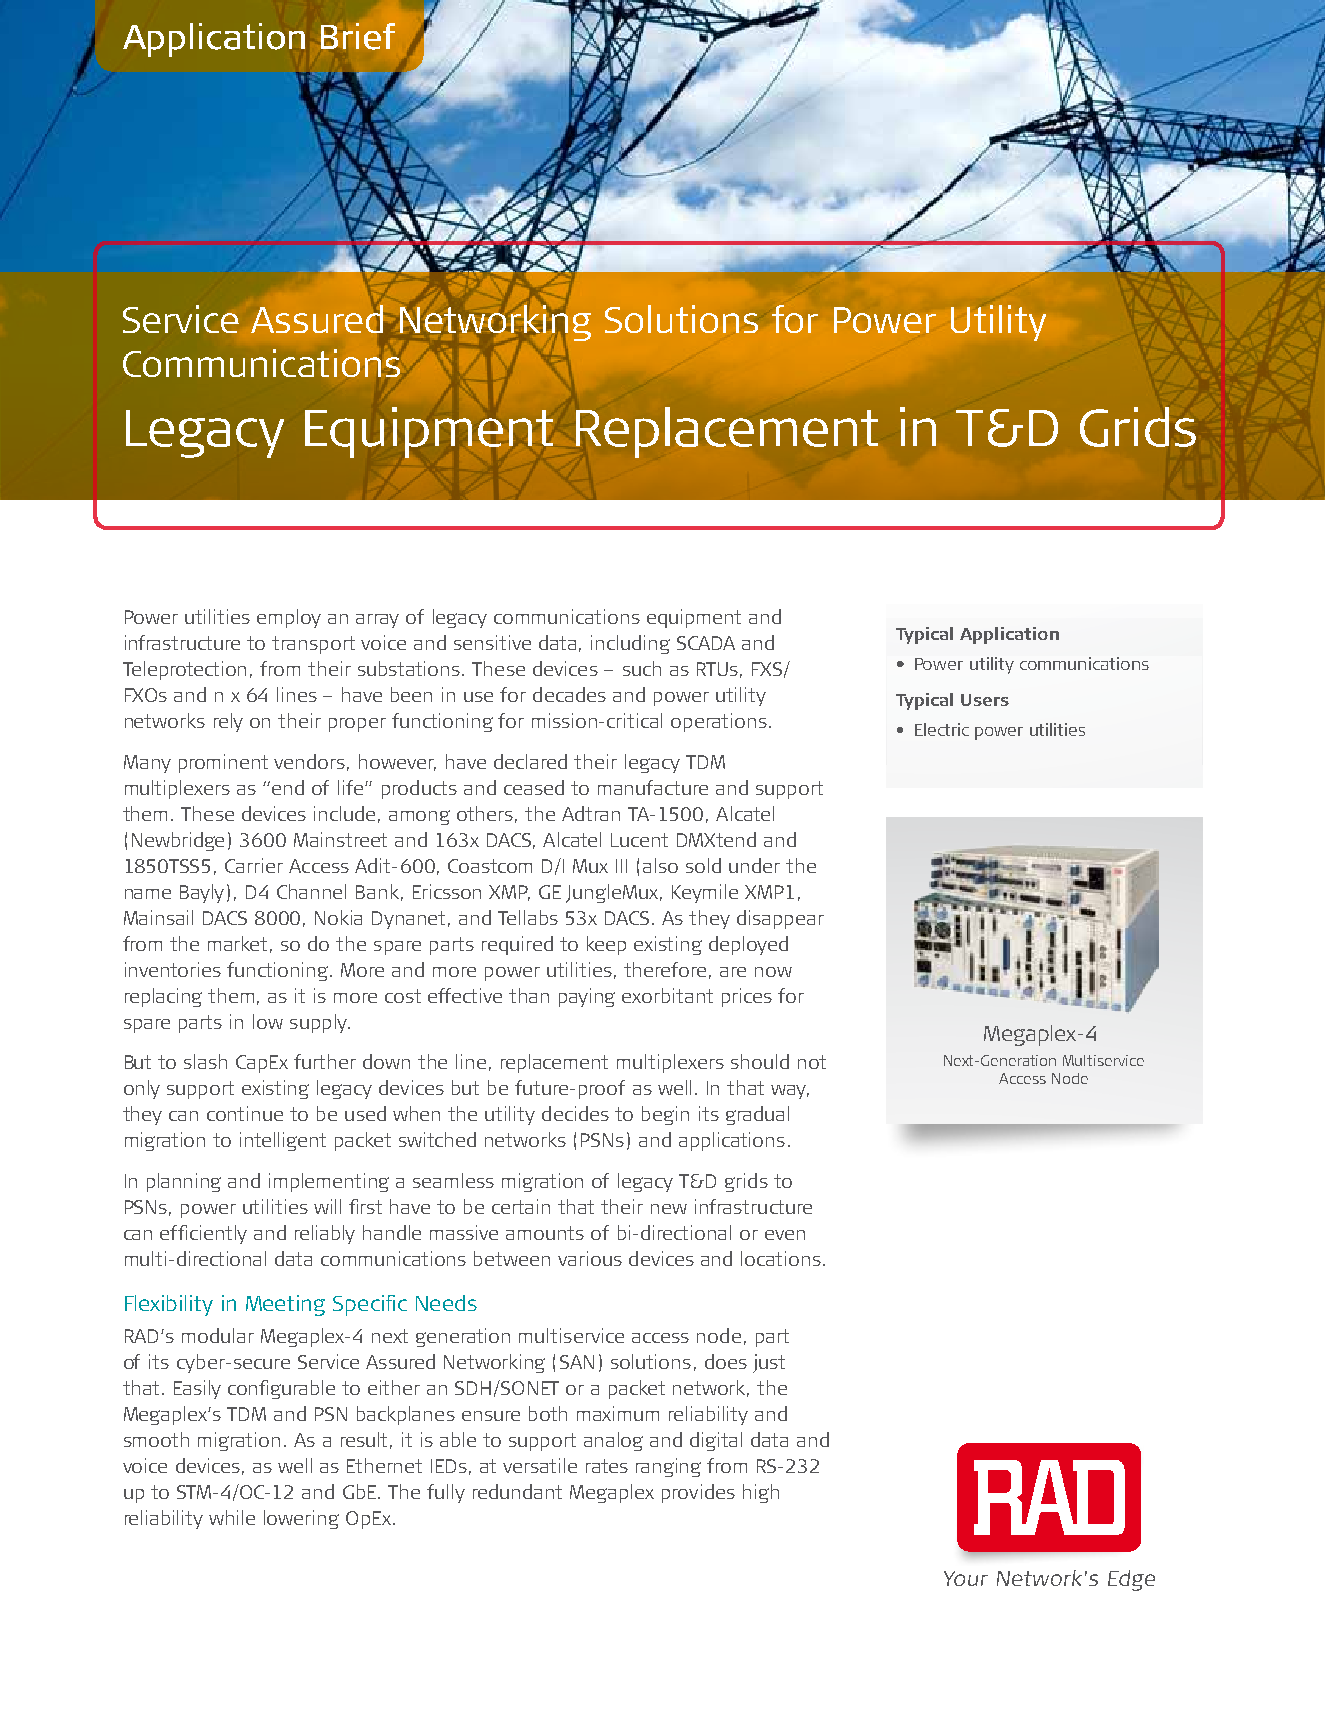  What do you see at coordinates (377, 621) in the screenshot?
I see `array` at bounding box center [377, 621].
